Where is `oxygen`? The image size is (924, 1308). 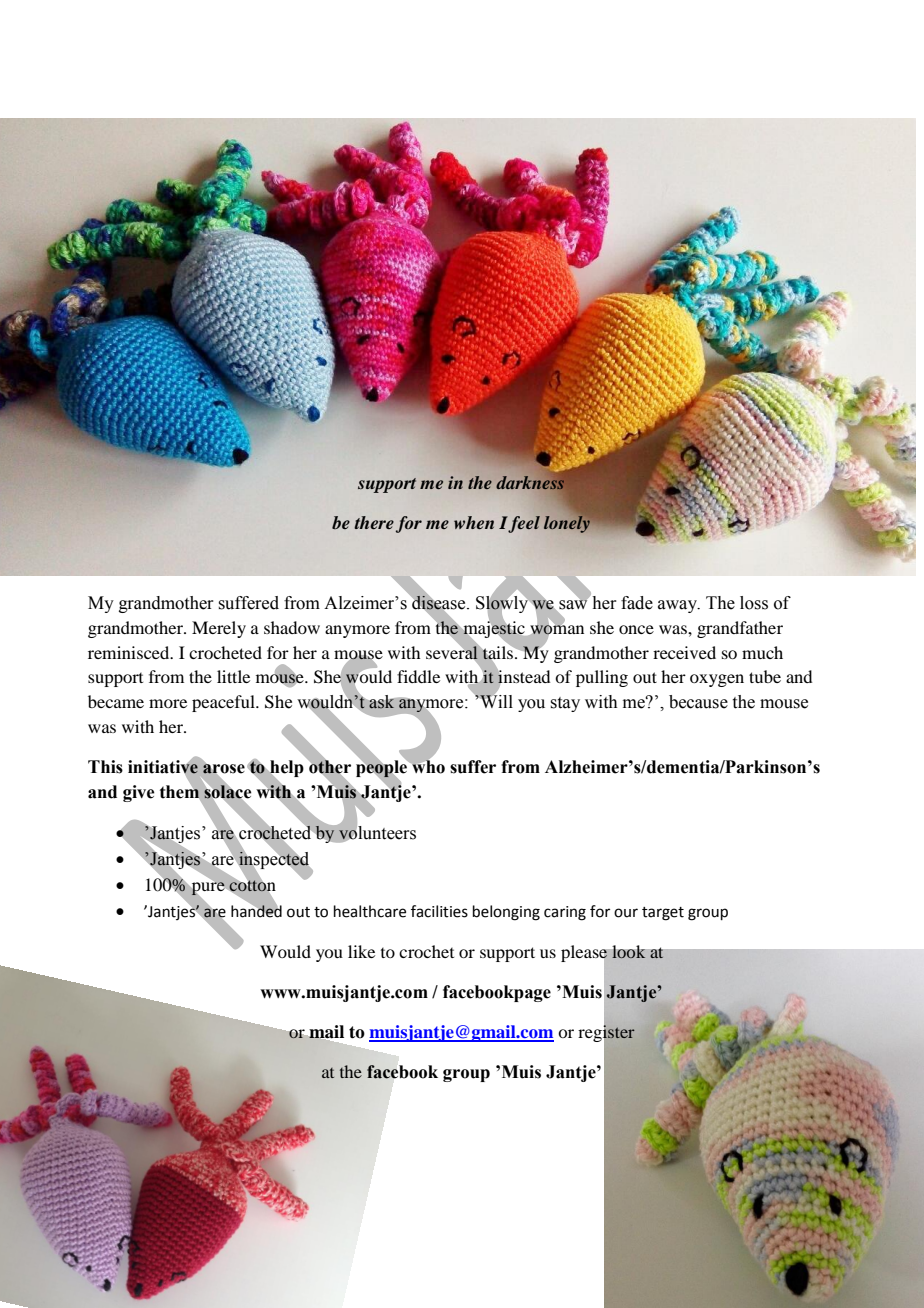
oxygen is located at coordinates (717, 680).
